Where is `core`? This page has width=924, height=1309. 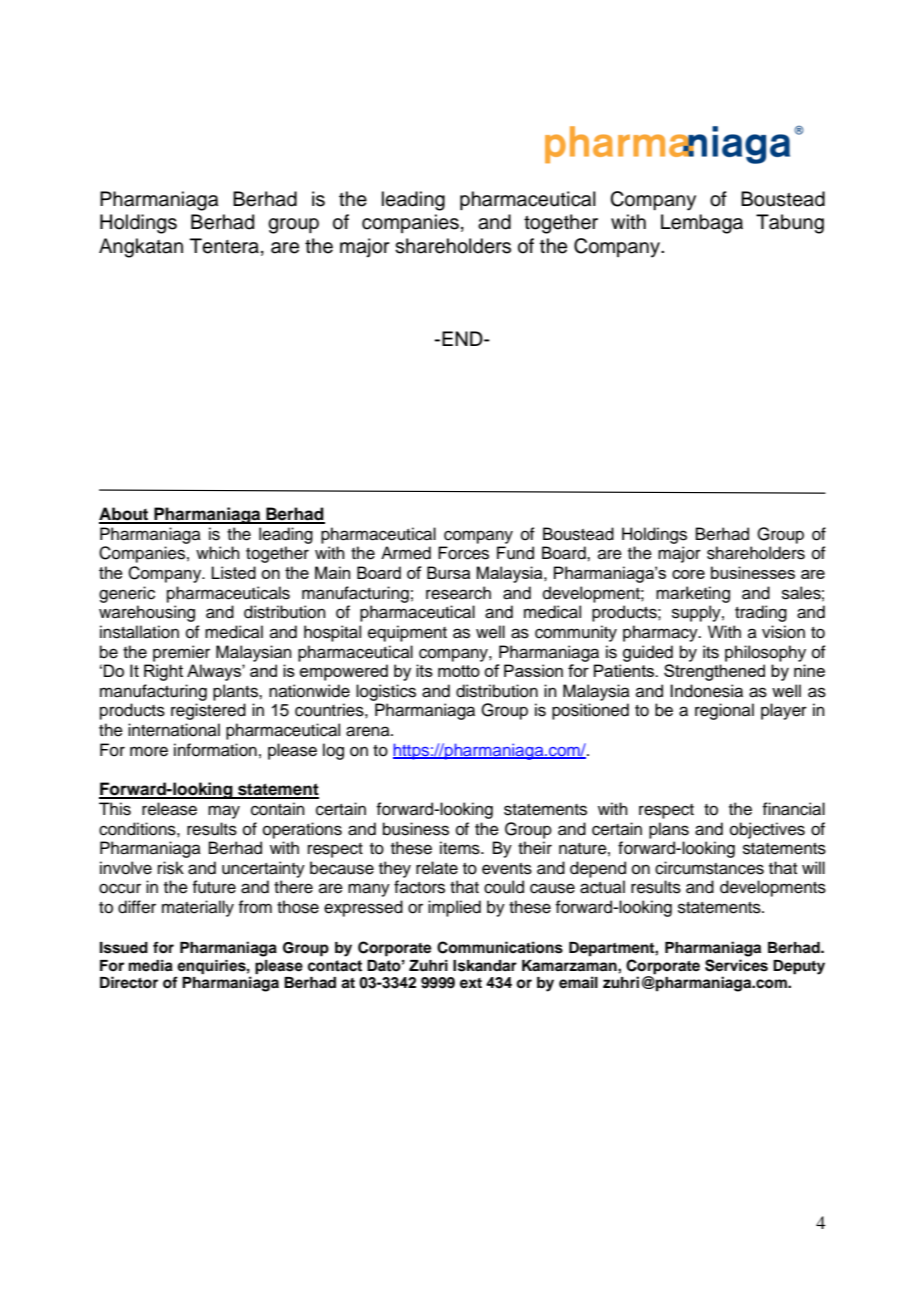 core is located at coordinates (688, 574).
